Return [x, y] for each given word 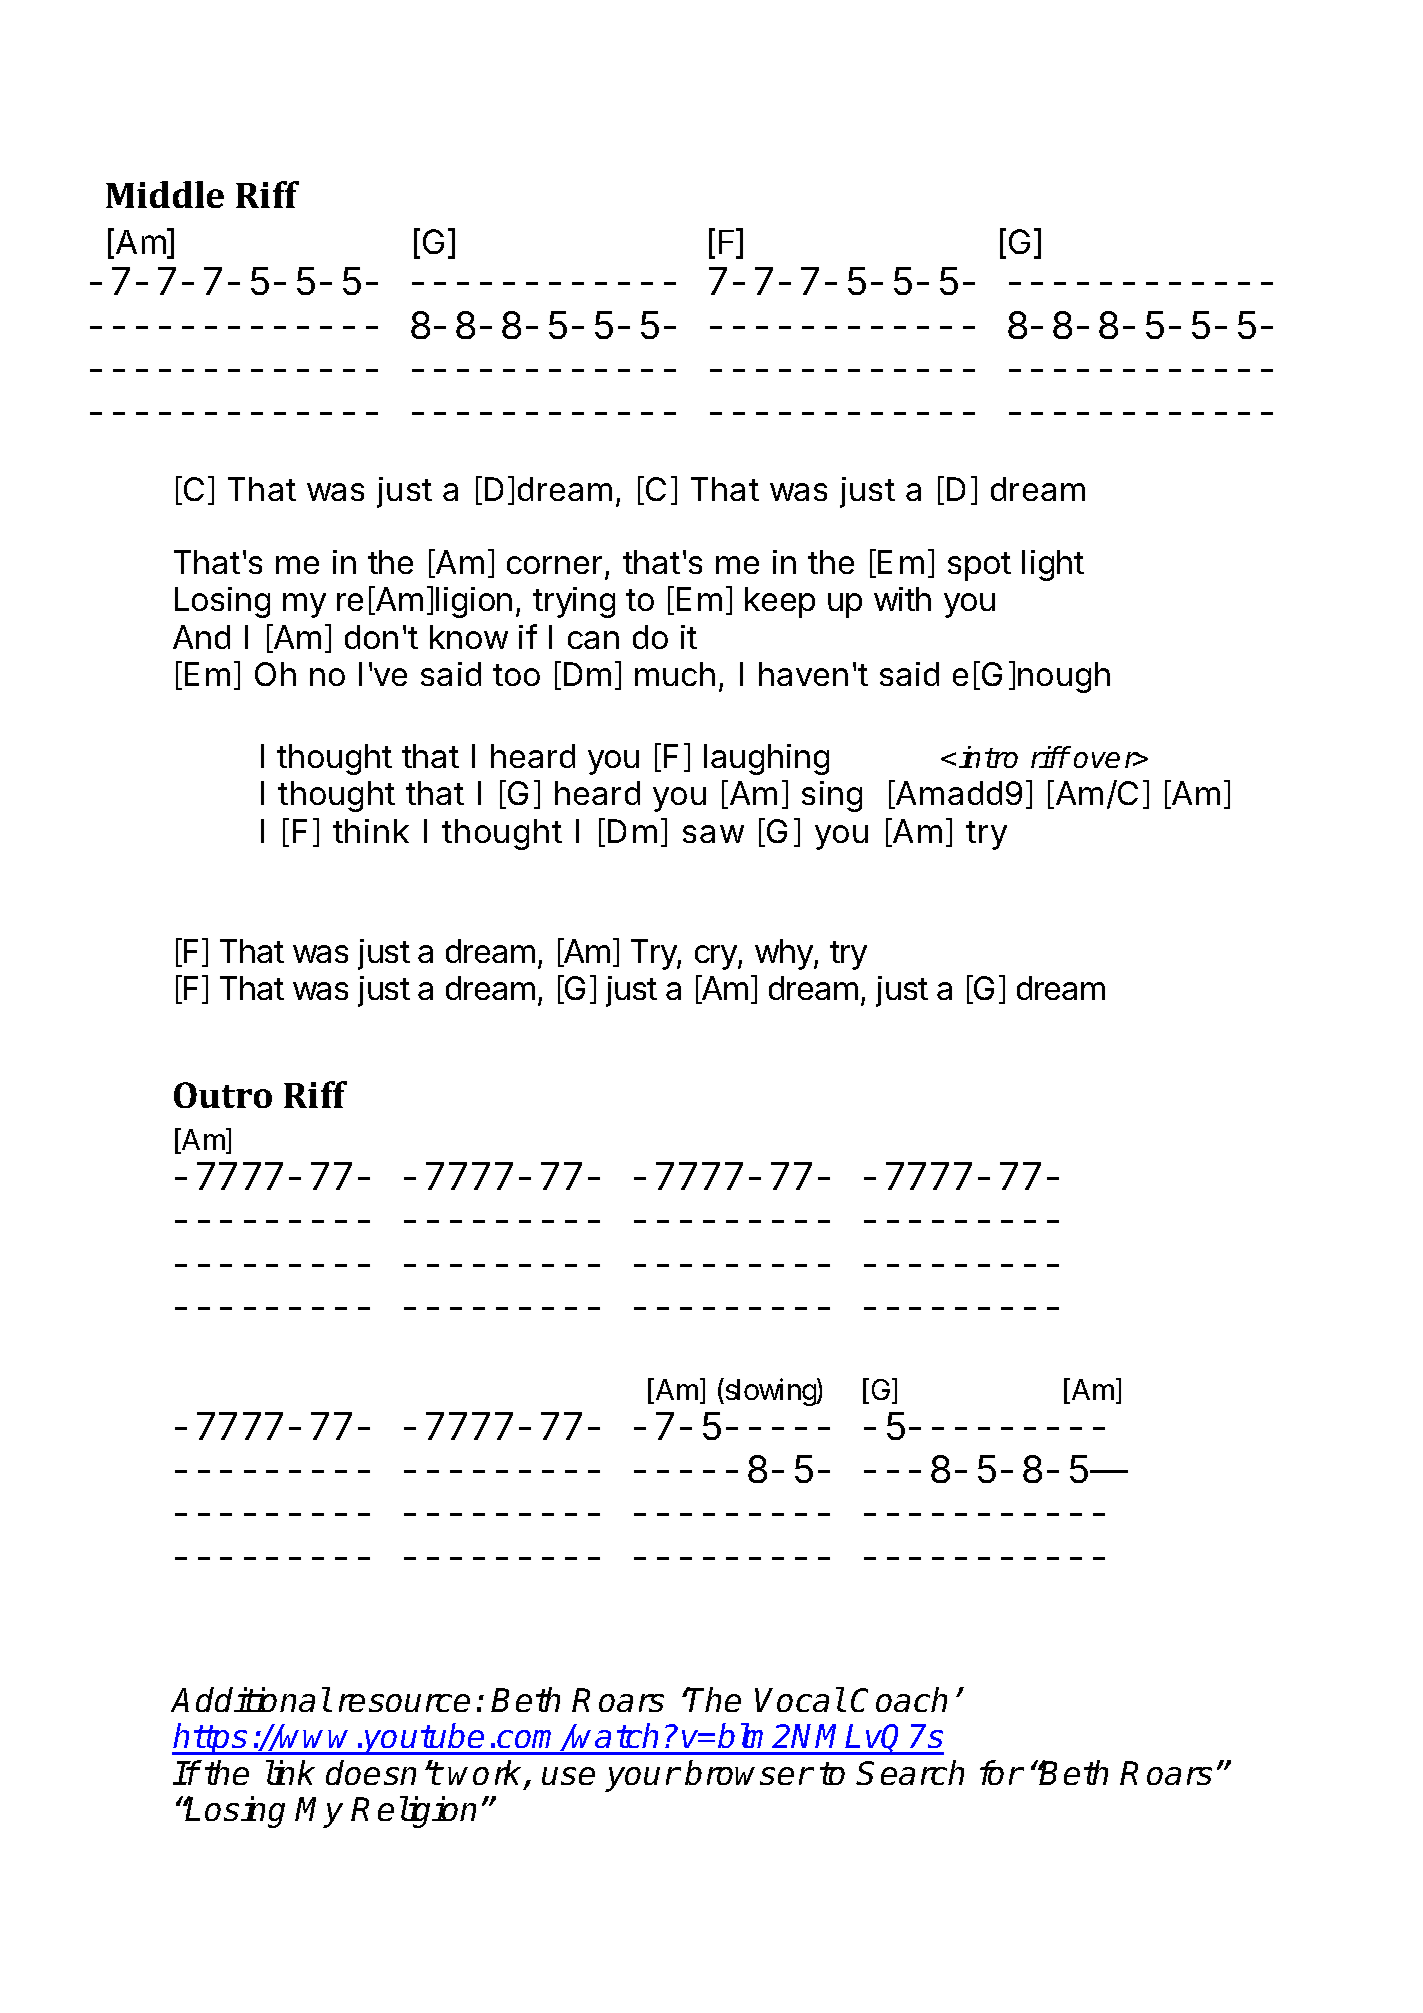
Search [910, 1772]
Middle [165, 194]
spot [979, 566]
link [290, 1772]
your [642, 1779]
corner [554, 565]
